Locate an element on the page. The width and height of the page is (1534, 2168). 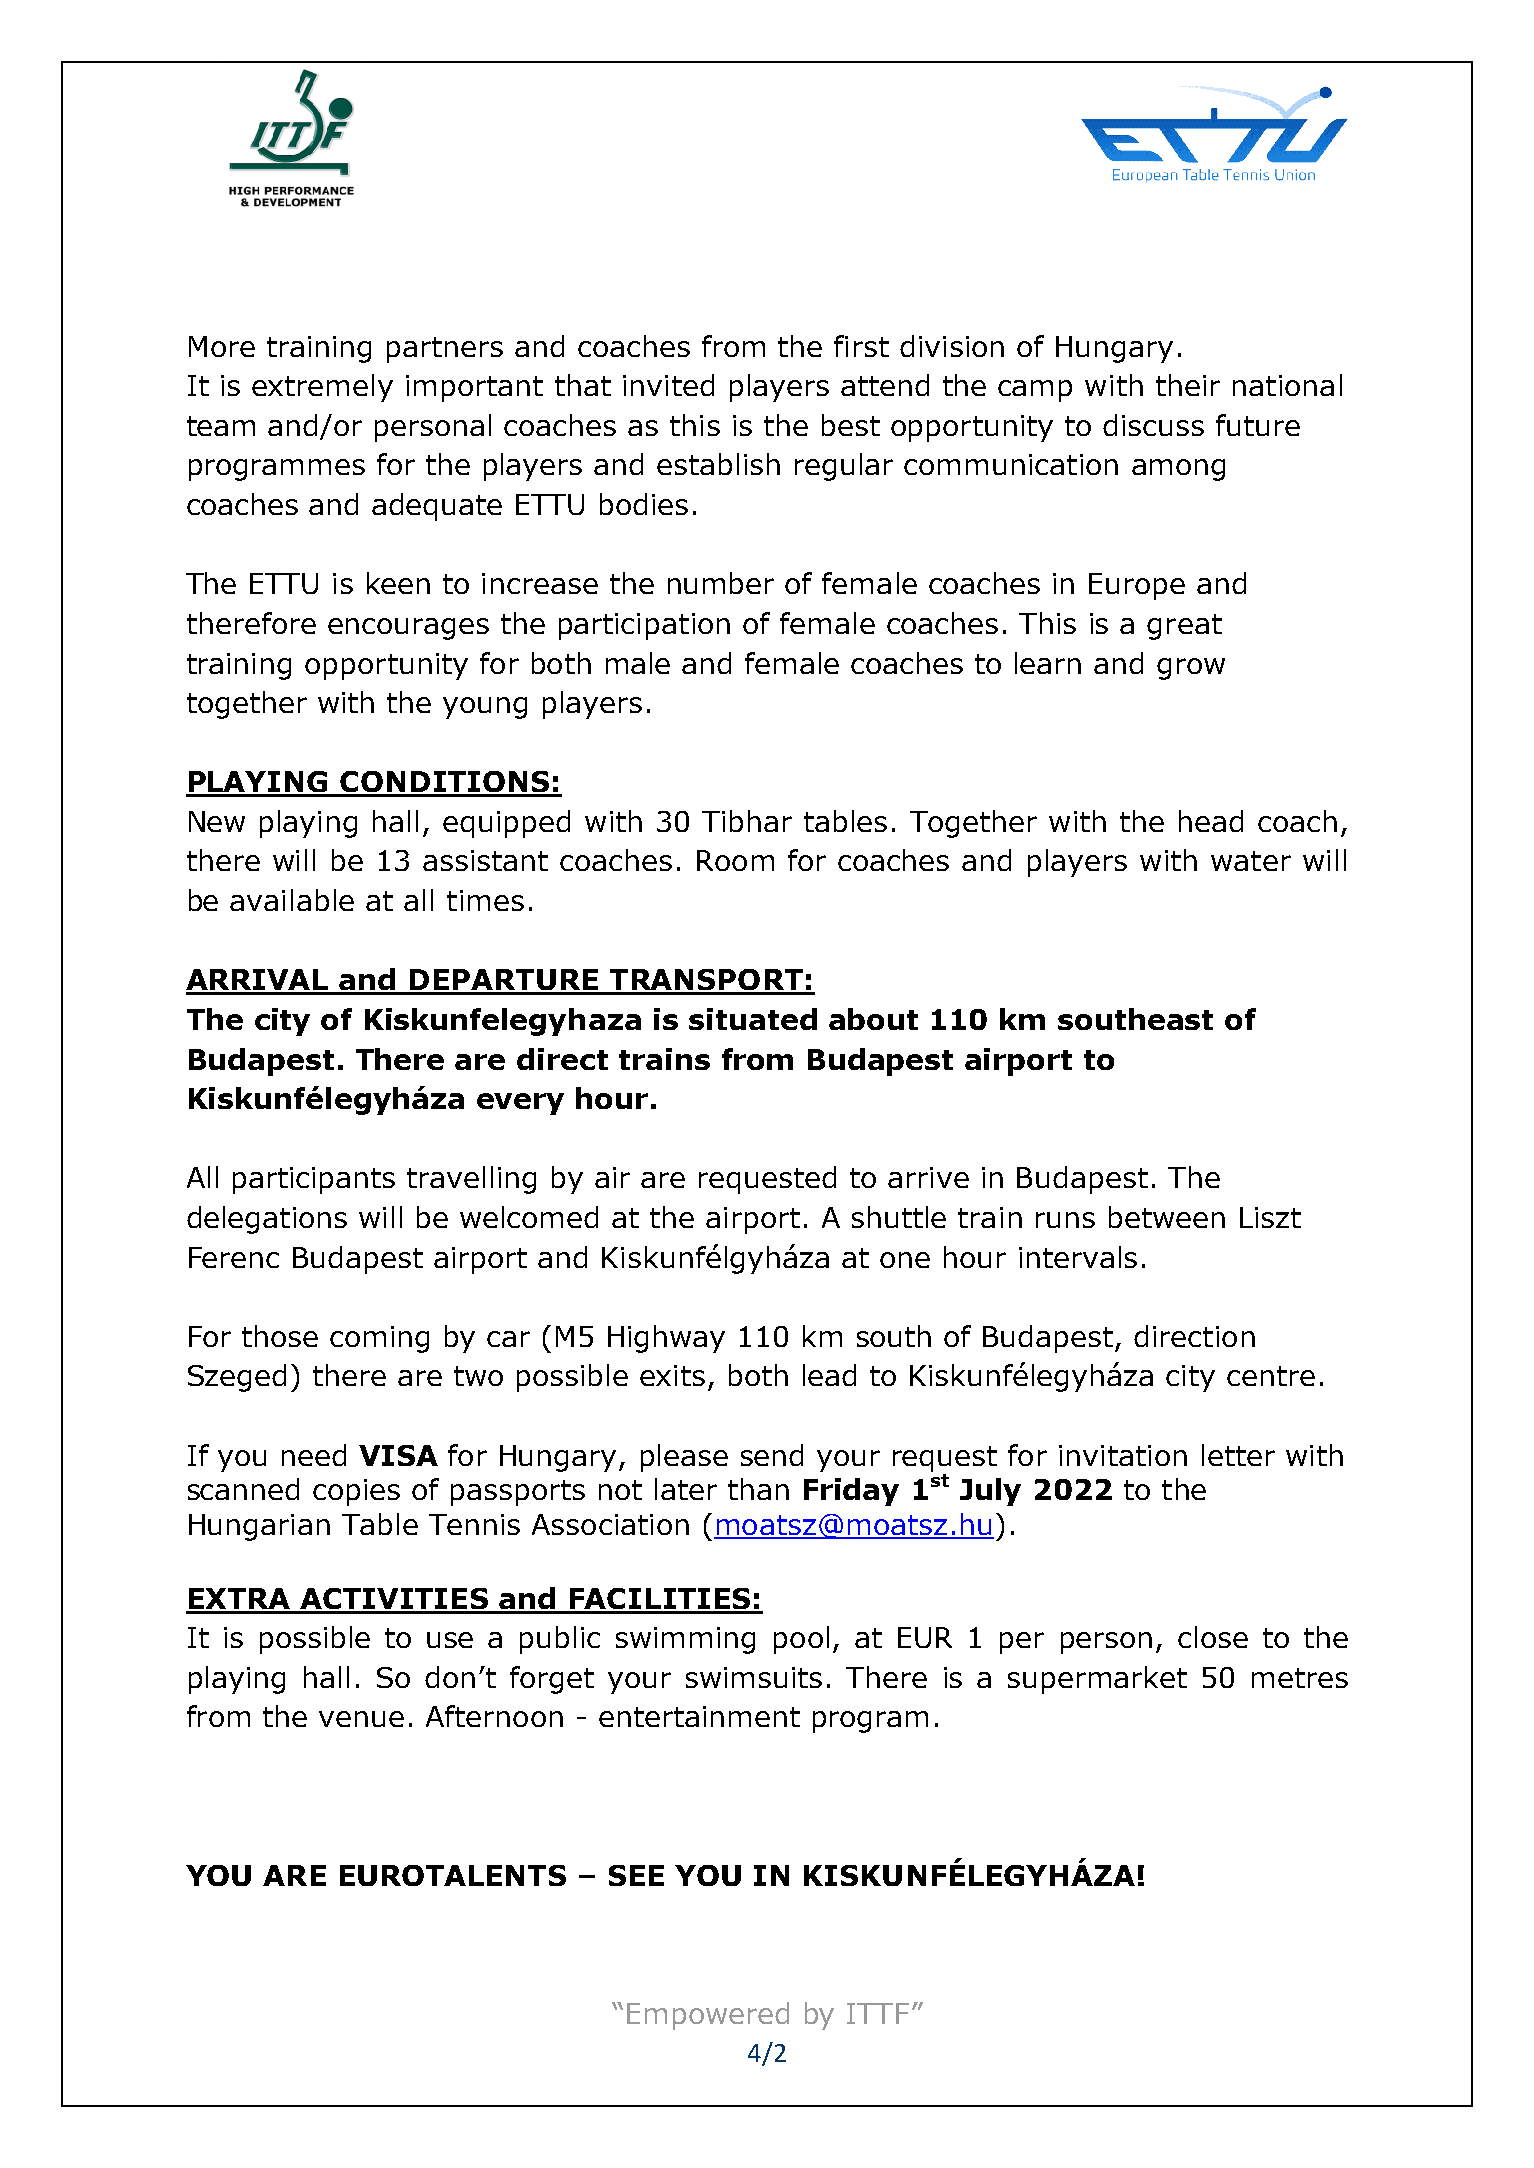
invited is located at coordinates (668, 385).
